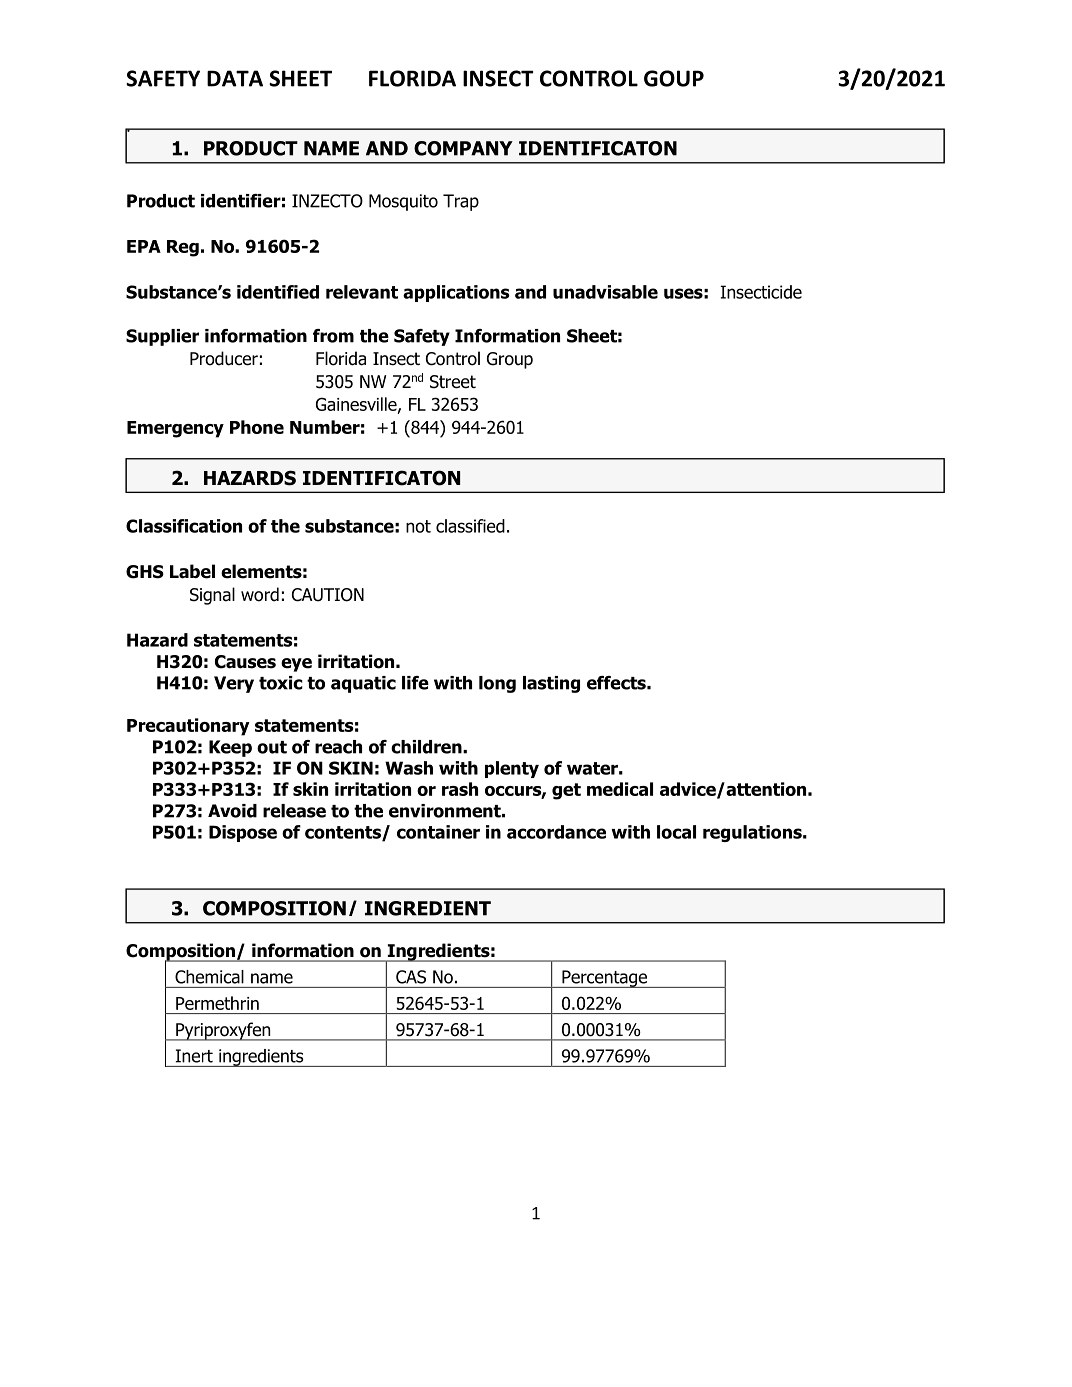  Describe the element at coordinates (461, 202) in the screenshot. I see `Trap` at that location.
